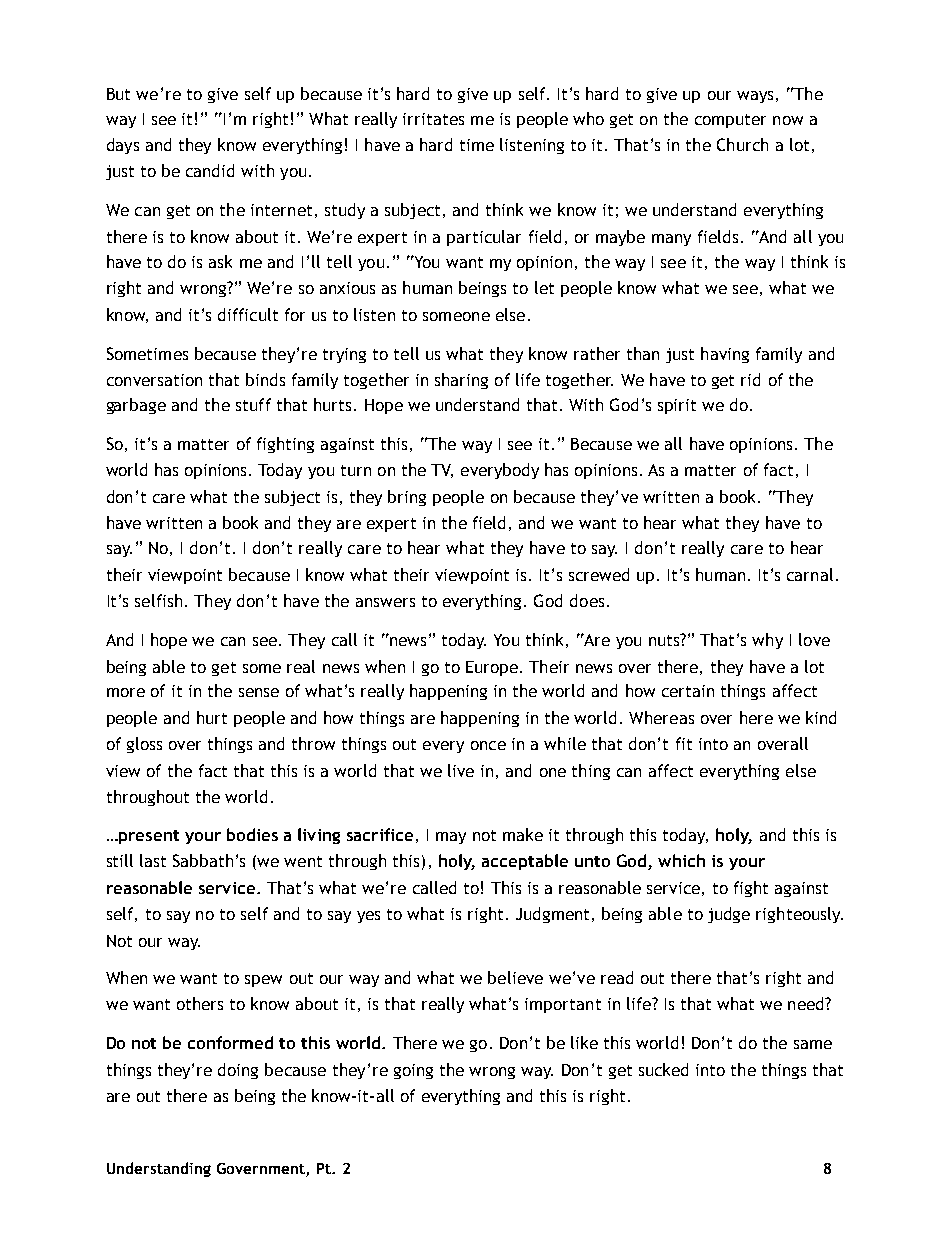 Image resolution: width=952 pixels, height=1233 pixels. What do you see at coordinates (407, 498) in the screenshot?
I see `bring` at bounding box center [407, 498].
